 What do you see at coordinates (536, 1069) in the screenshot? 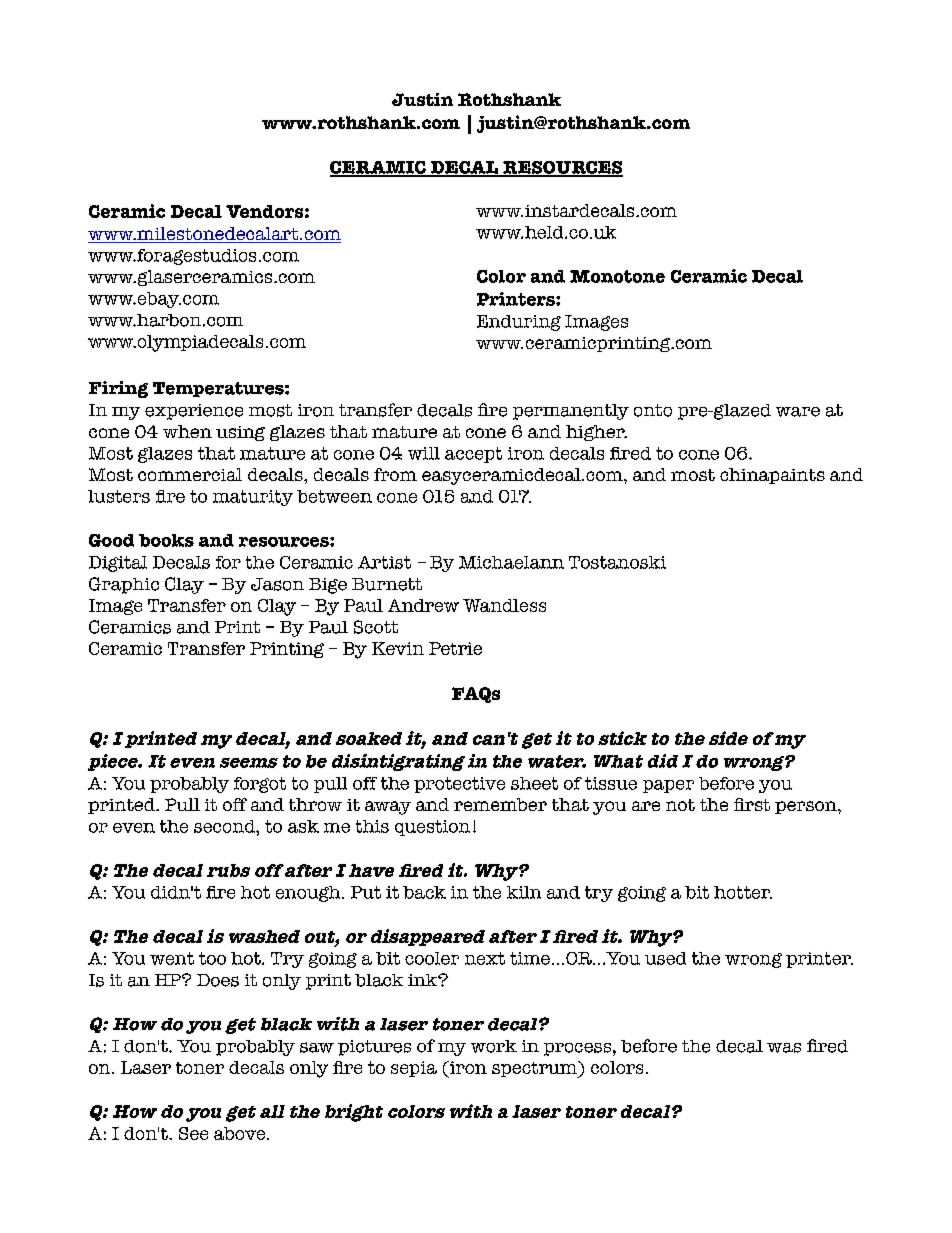
I see `spectrum` at bounding box center [536, 1069].
